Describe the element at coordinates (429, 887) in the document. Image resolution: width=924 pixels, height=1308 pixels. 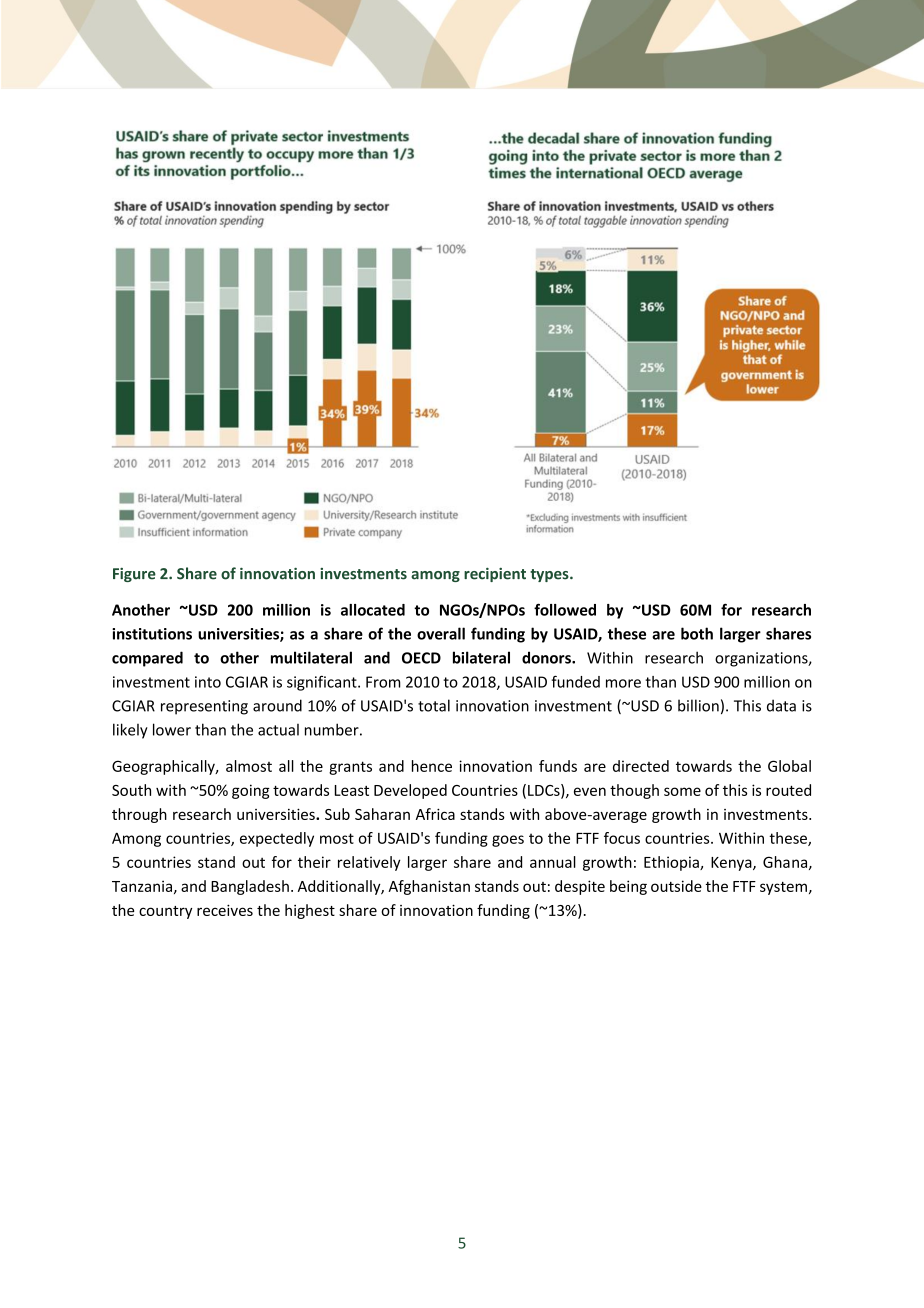
I see `Afghanistan` at that location.
